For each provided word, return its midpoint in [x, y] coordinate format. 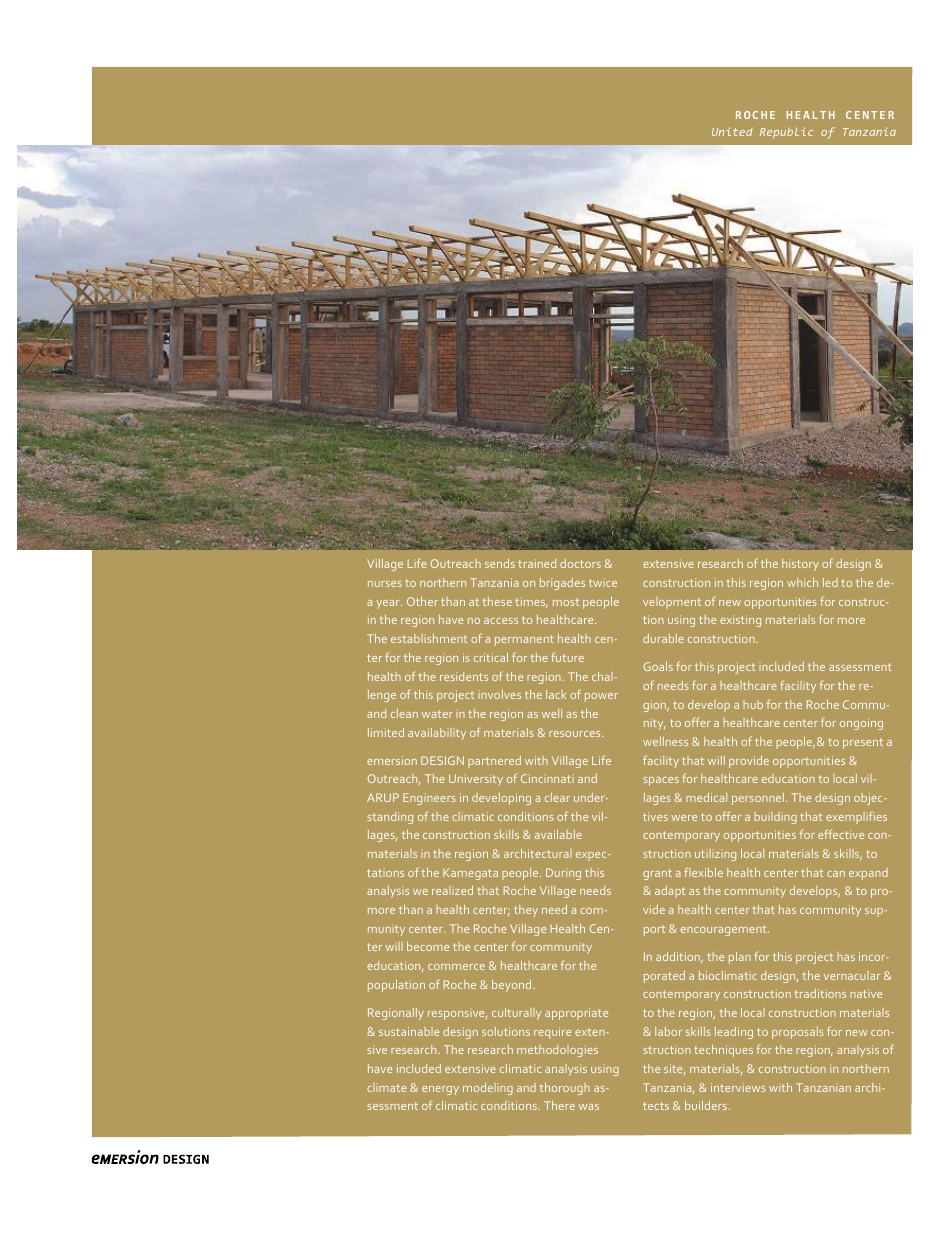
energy [440, 1090]
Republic [787, 133]
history [800, 565]
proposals [798, 1033]
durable [663, 638]
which [802, 582]
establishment [429, 638]
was [589, 1107]
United [732, 131]
